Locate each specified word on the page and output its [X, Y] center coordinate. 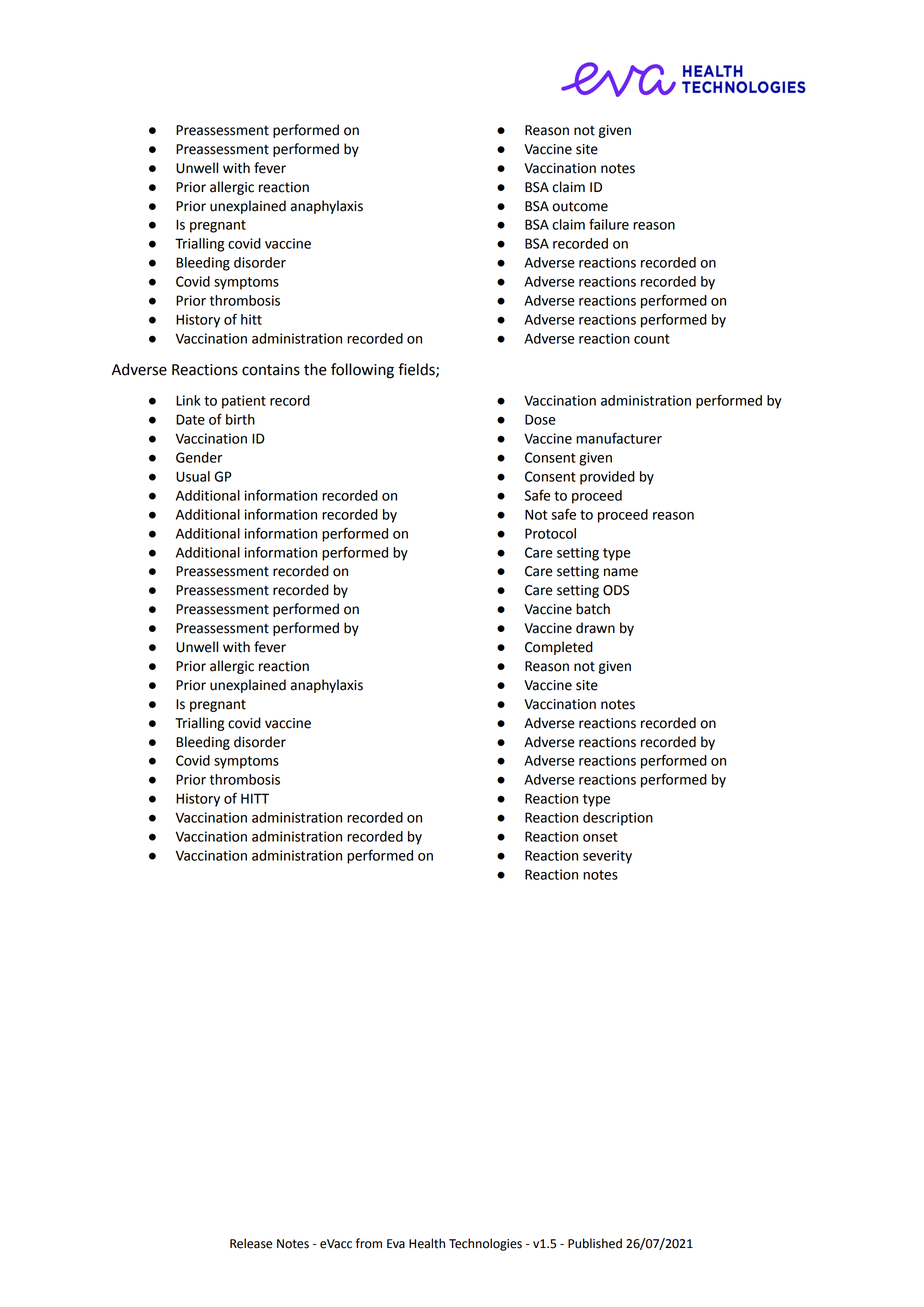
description [618, 819]
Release [251, 1243]
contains [271, 370]
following [362, 371]
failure [609, 224]
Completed [559, 648]
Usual [193, 476]
